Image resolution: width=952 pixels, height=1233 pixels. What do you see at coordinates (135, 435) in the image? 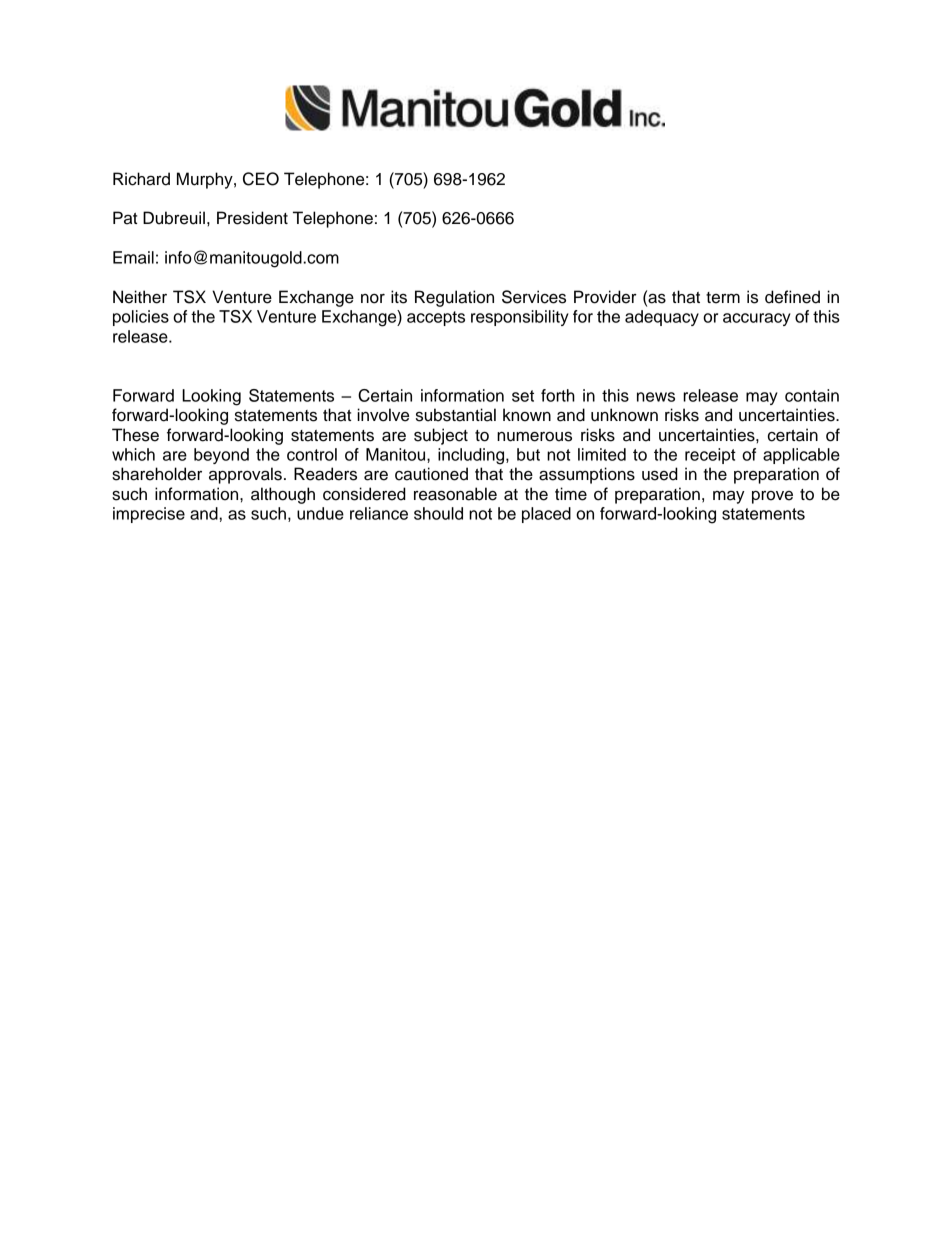
I see `These` at bounding box center [135, 435].
